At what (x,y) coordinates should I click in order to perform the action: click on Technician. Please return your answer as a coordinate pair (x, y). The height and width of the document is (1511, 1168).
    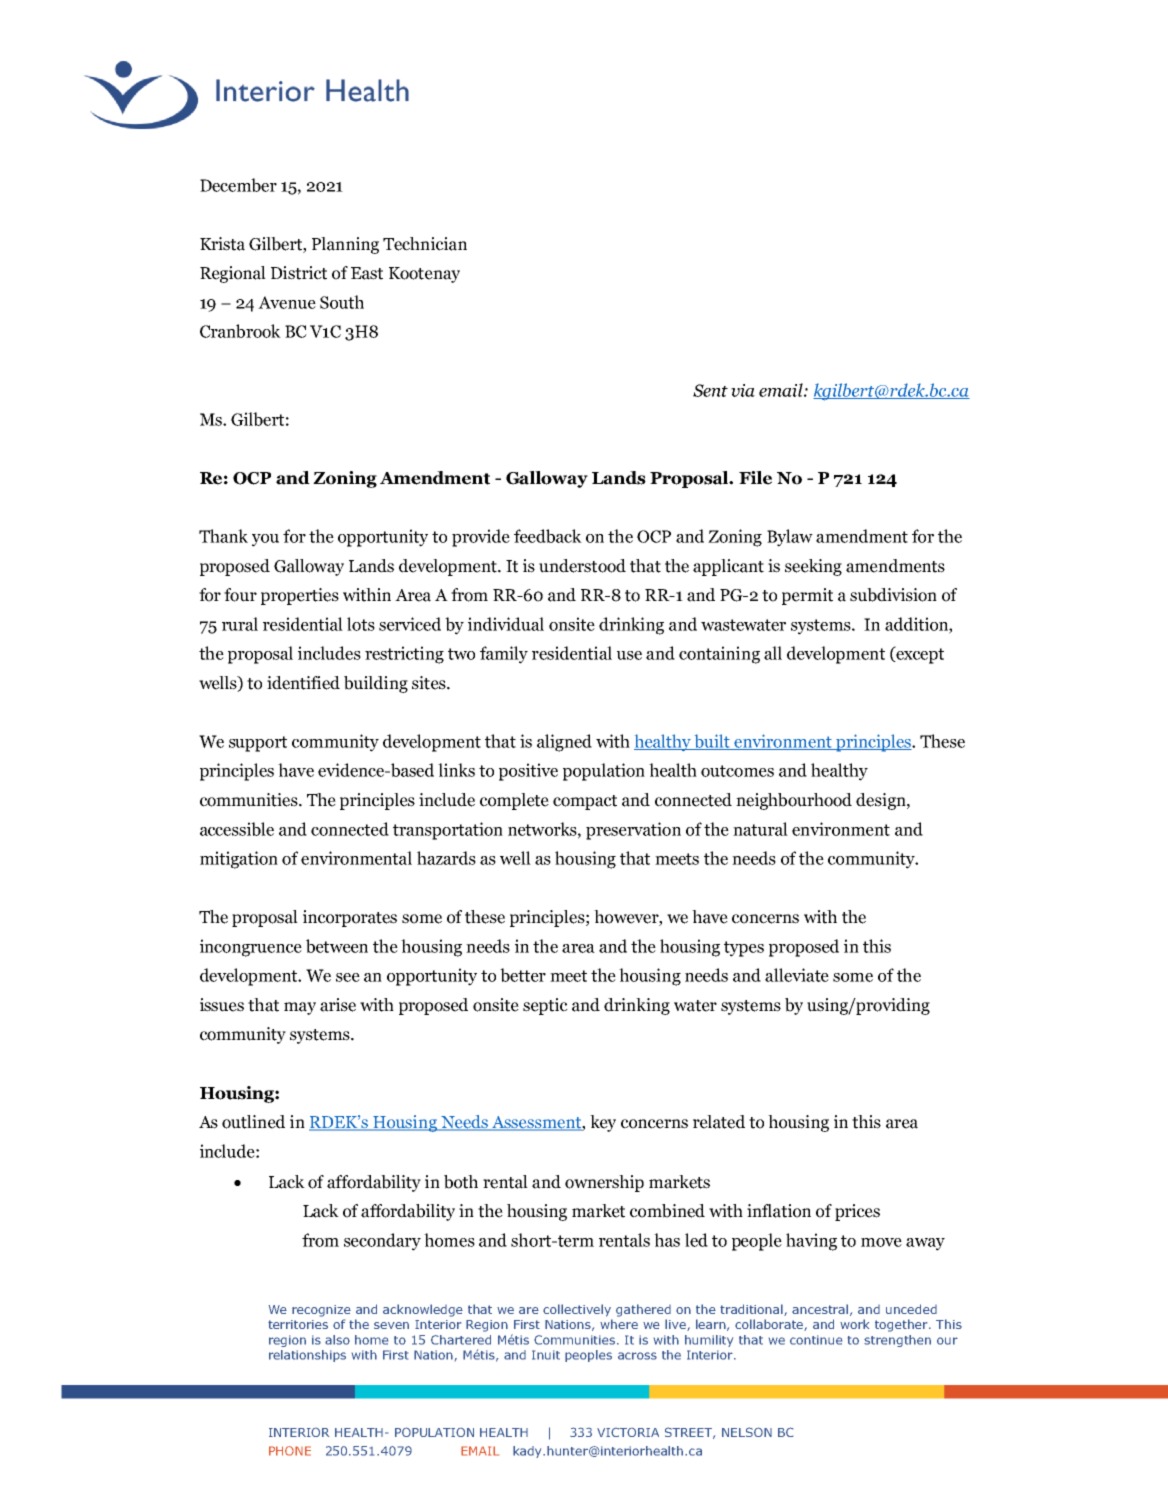
    Looking at the image, I should click on (425, 244).
